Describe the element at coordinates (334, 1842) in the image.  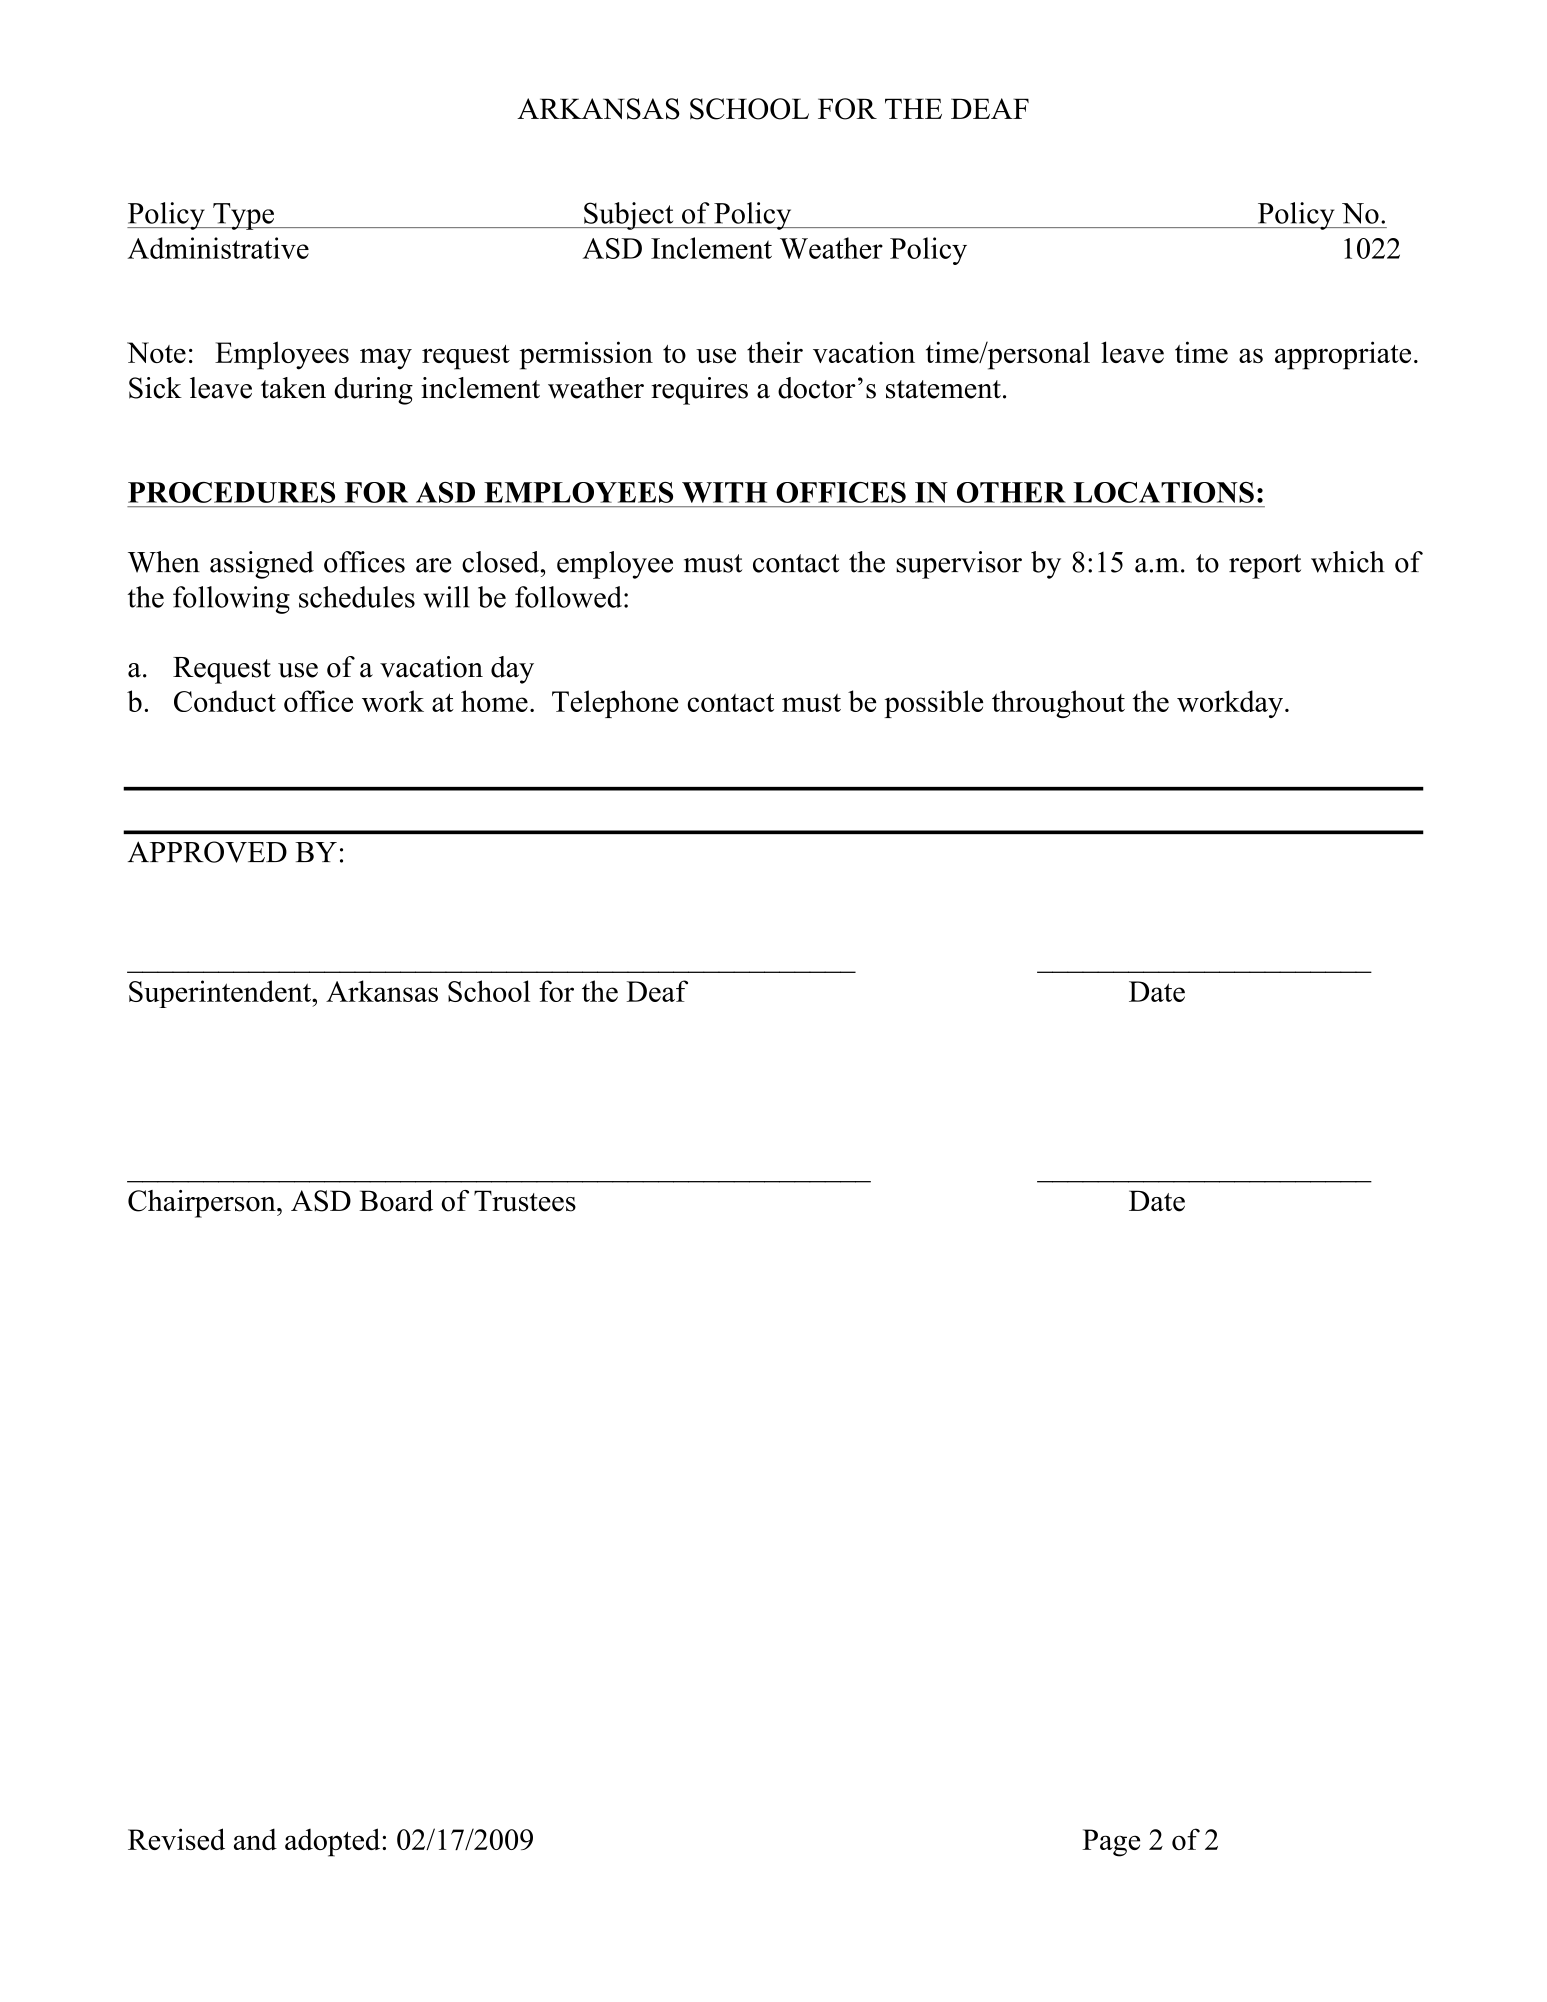
I see `adopted` at that location.
